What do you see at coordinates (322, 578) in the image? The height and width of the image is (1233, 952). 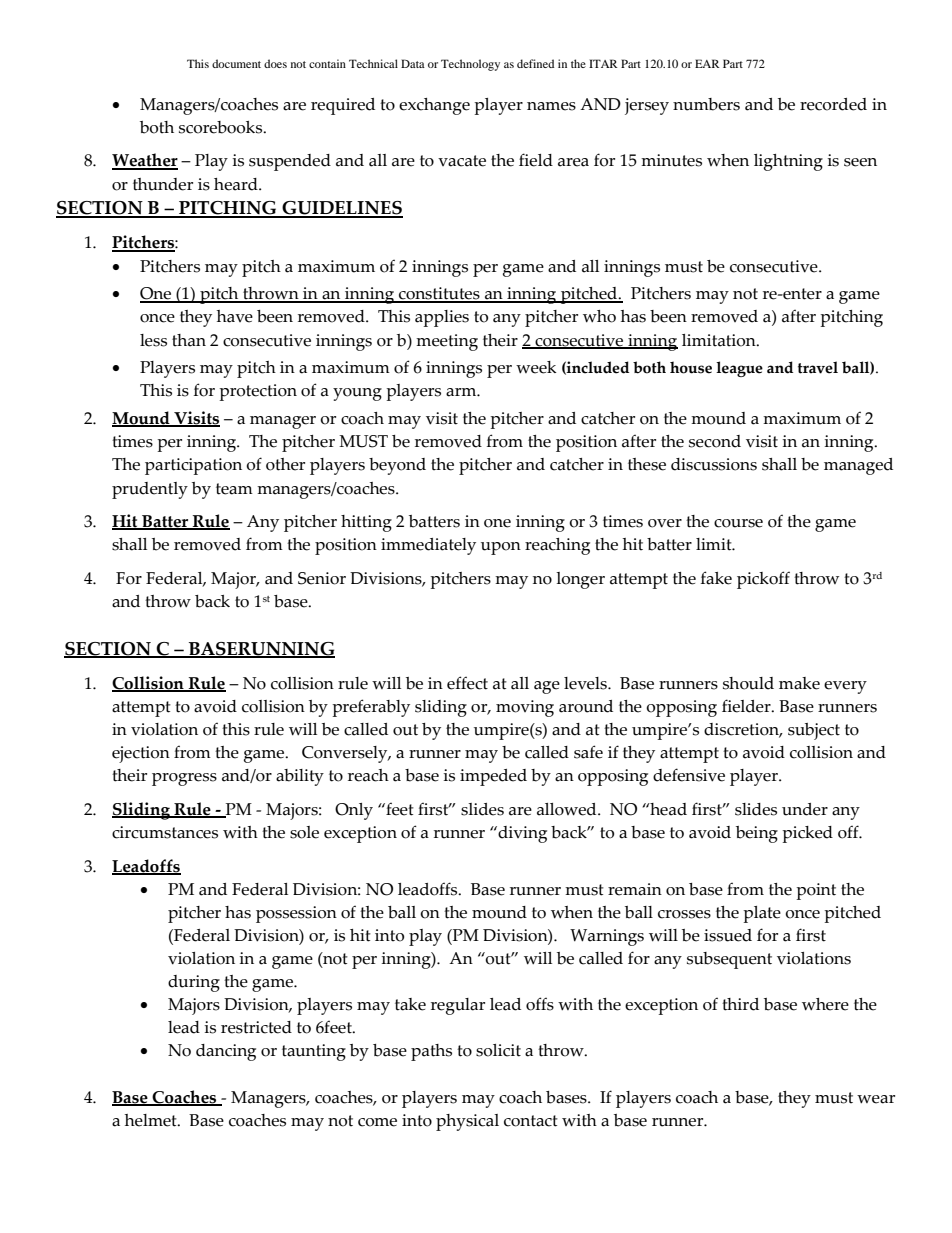 I see `Senior` at bounding box center [322, 578].
